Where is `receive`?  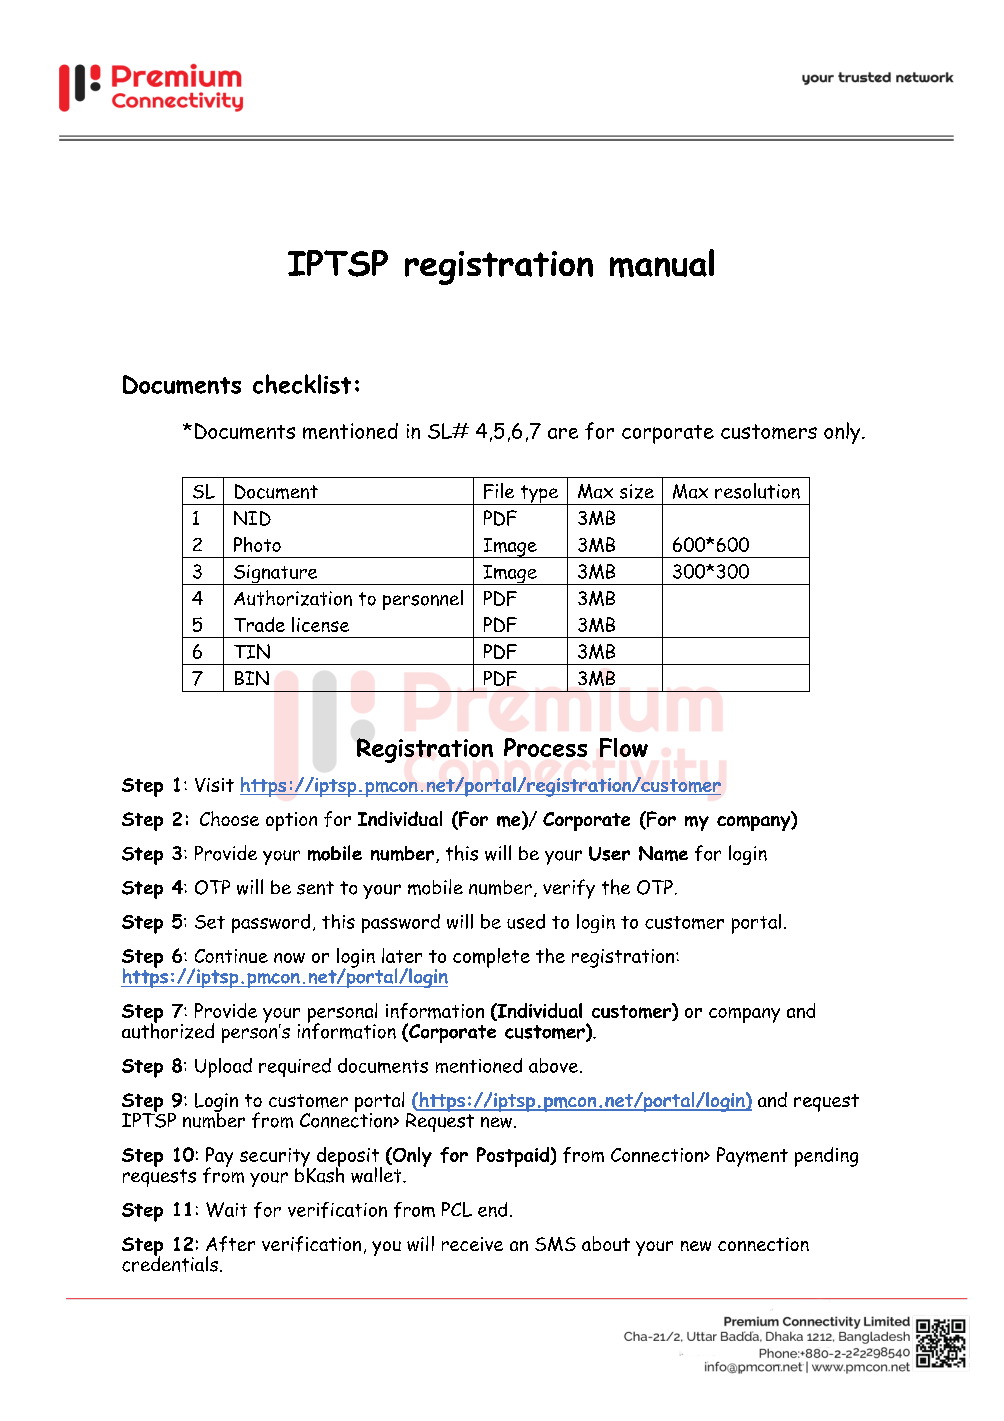
receive is located at coordinates (472, 1244).
